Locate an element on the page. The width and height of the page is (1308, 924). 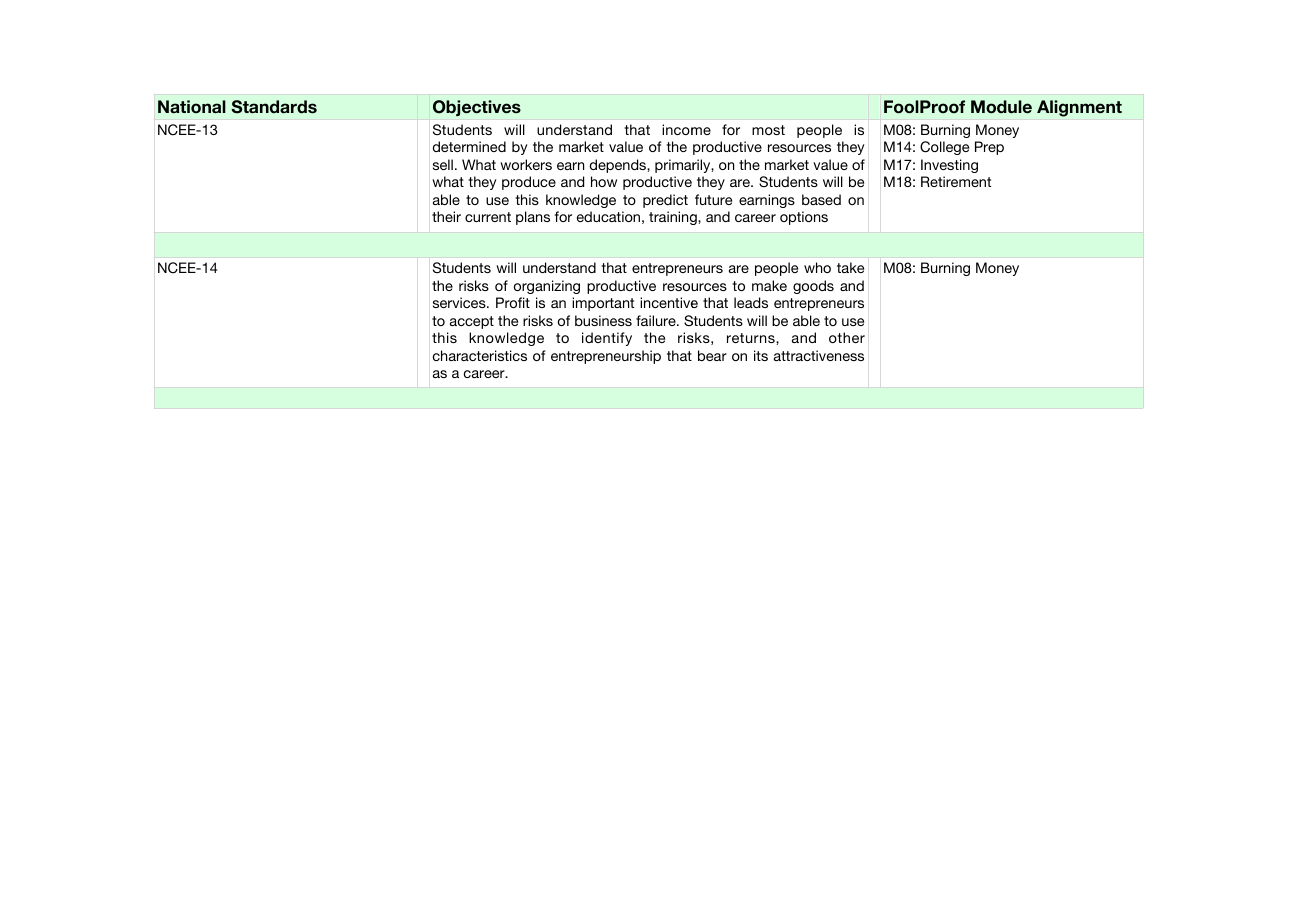
Prep is located at coordinates (989, 148).
